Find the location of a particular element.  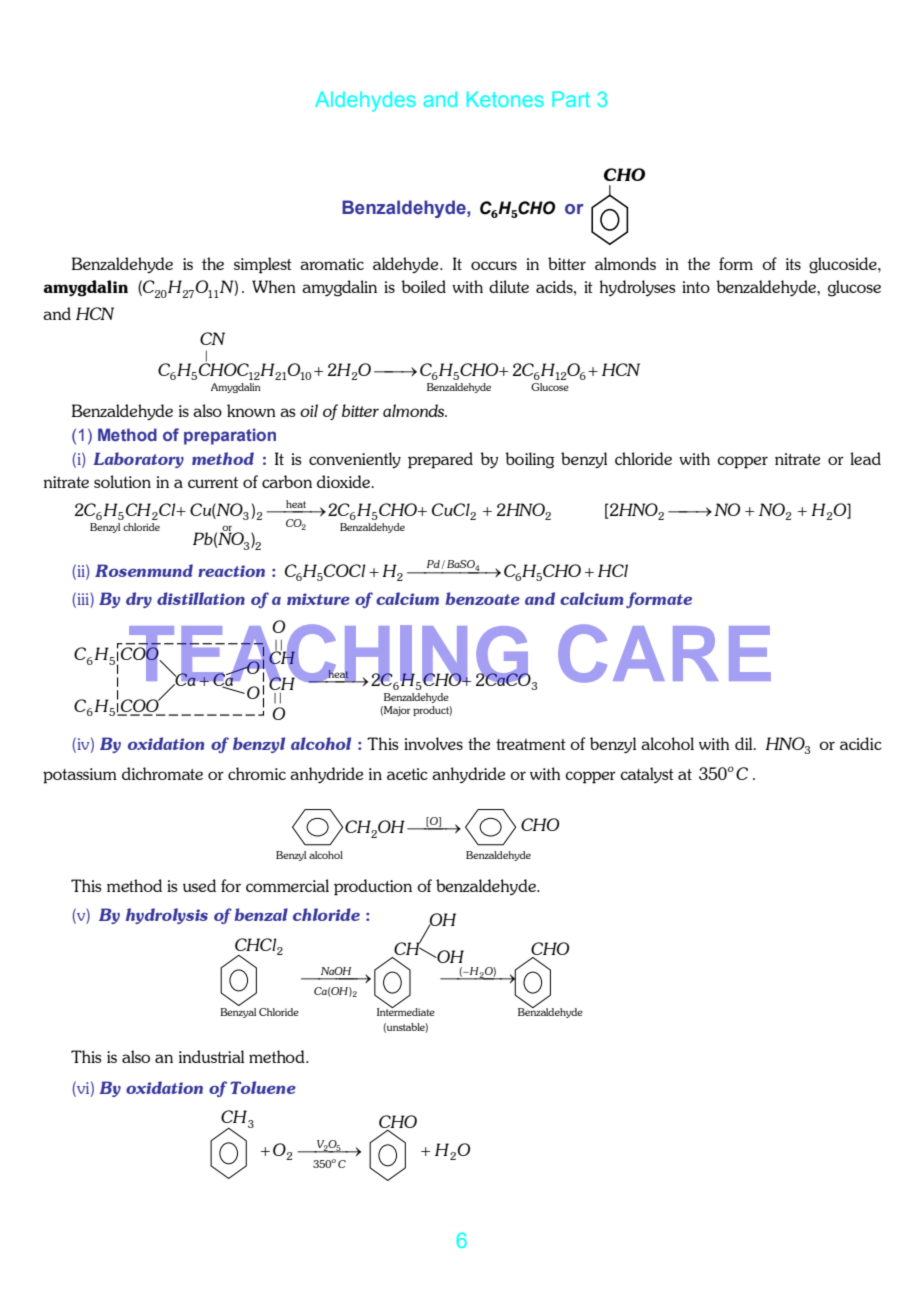

benzoate is located at coordinates (482, 598).
